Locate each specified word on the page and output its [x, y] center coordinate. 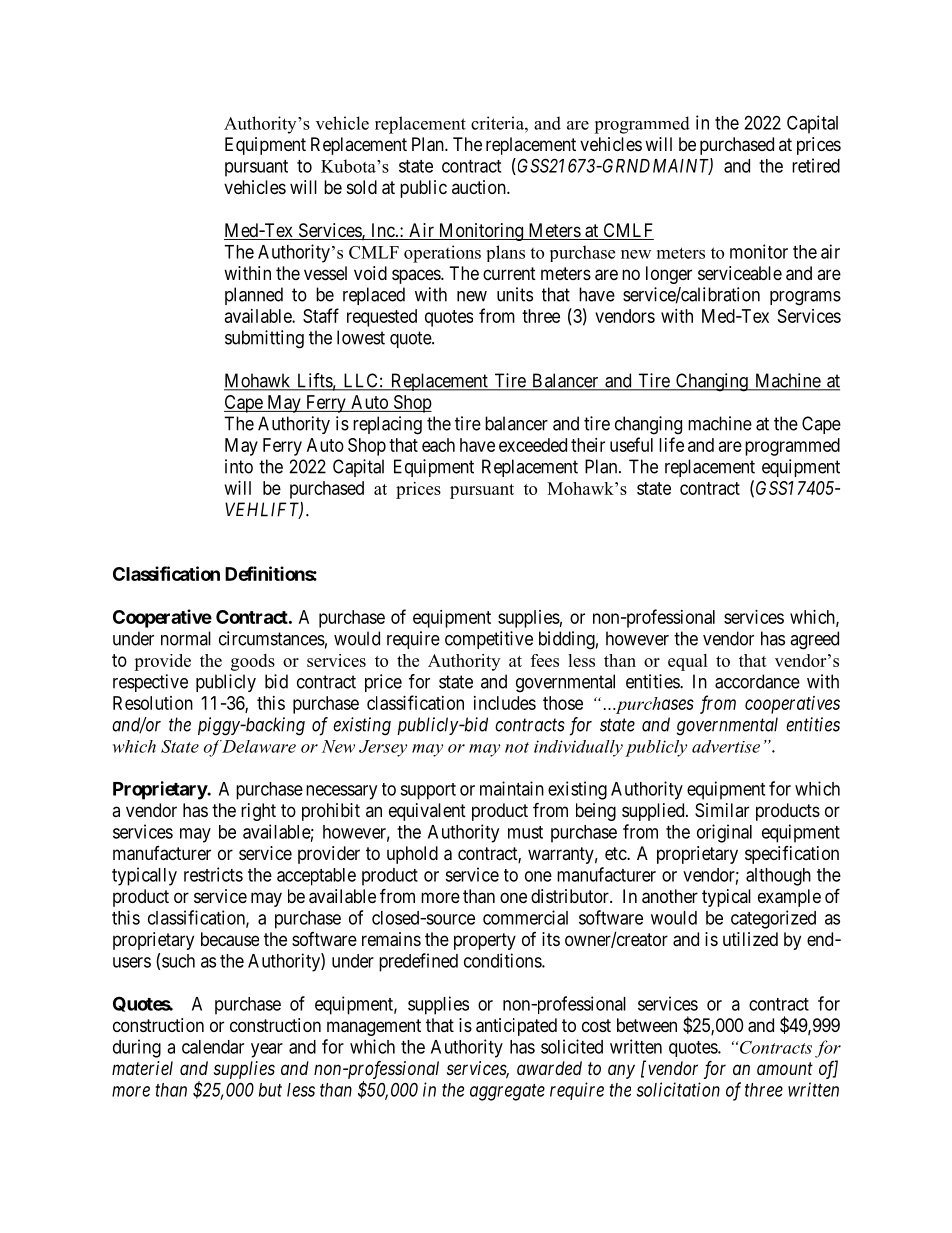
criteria [498, 123]
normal [186, 638]
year [267, 1050]
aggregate [507, 1092]
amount [785, 1068]
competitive [489, 640]
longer [669, 275]
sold [362, 187]
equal [688, 662]
